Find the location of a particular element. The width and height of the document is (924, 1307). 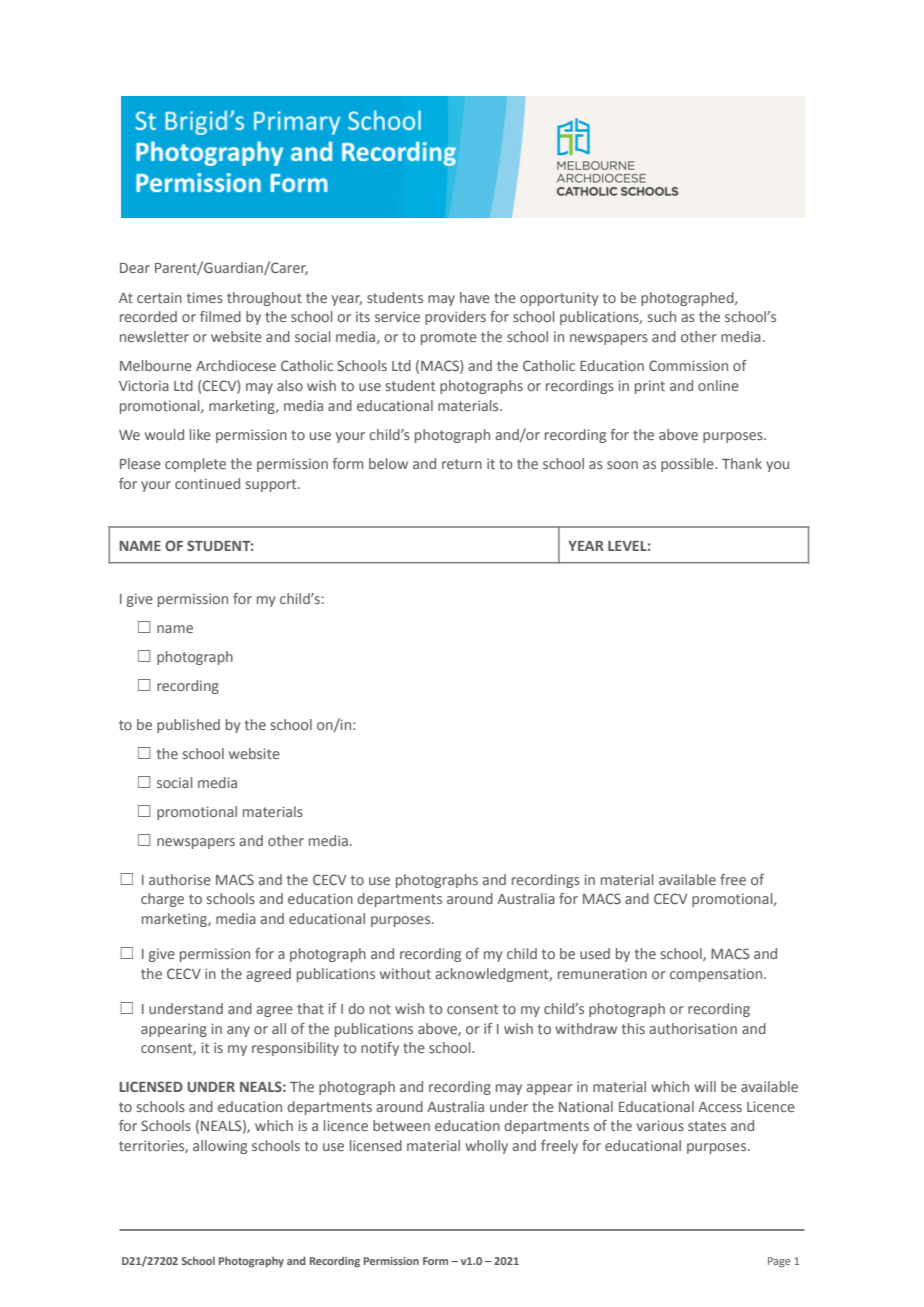

used is located at coordinates (595, 953).
